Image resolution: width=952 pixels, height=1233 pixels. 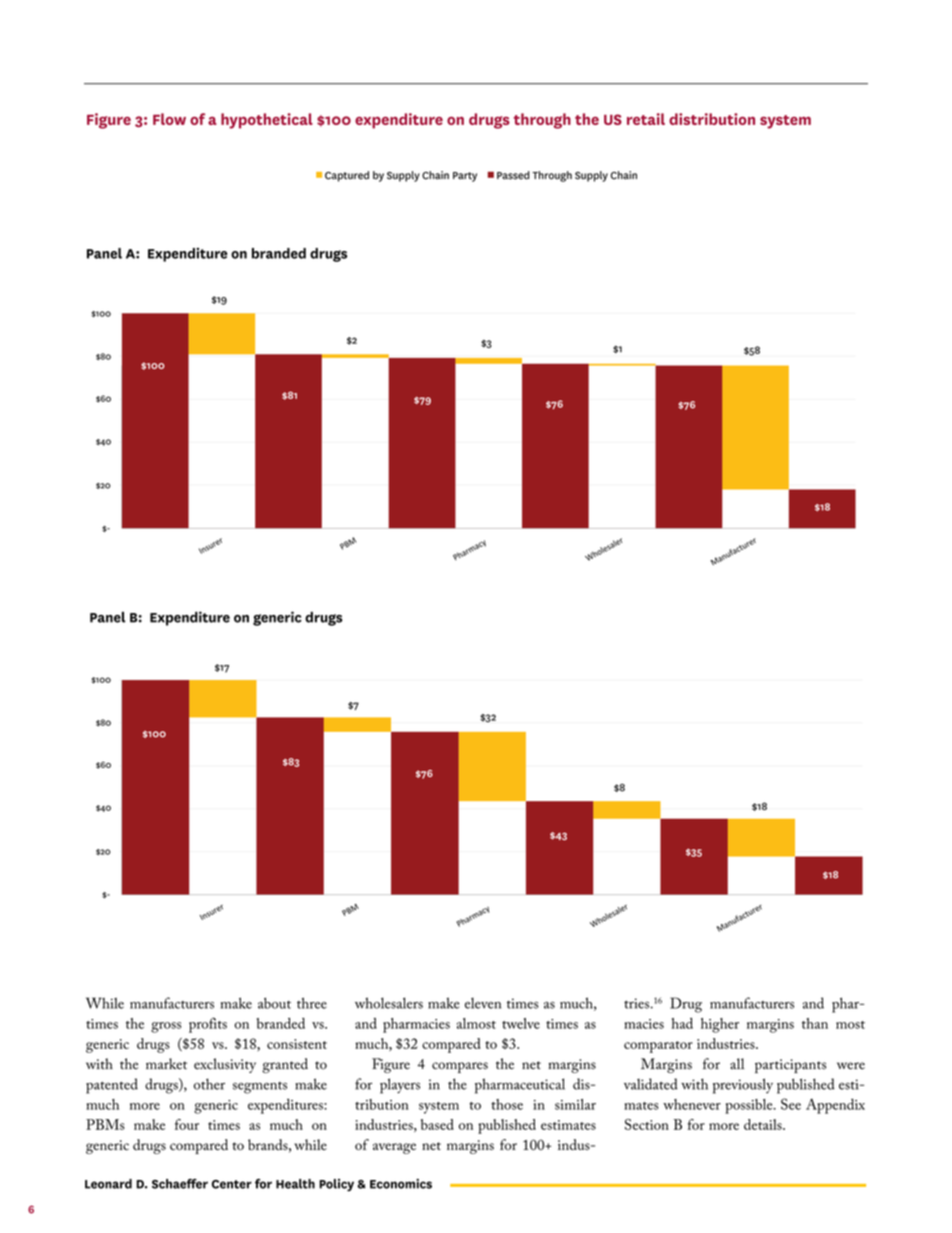 I want to click on wholesalers, so click(x=389, y=1003).
